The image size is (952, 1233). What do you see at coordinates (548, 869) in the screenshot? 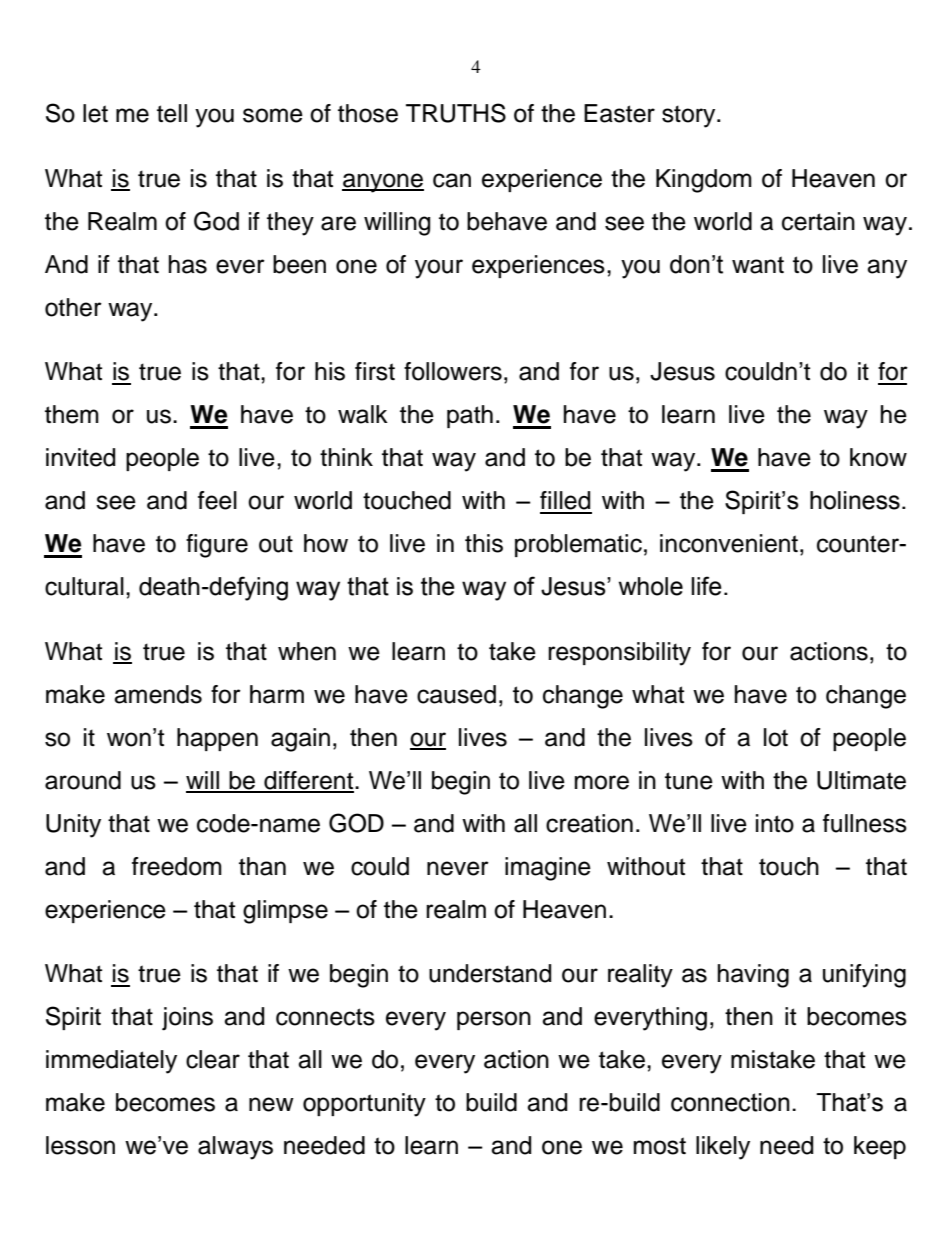
I see `imagine` at bounding box center [548, 869].
